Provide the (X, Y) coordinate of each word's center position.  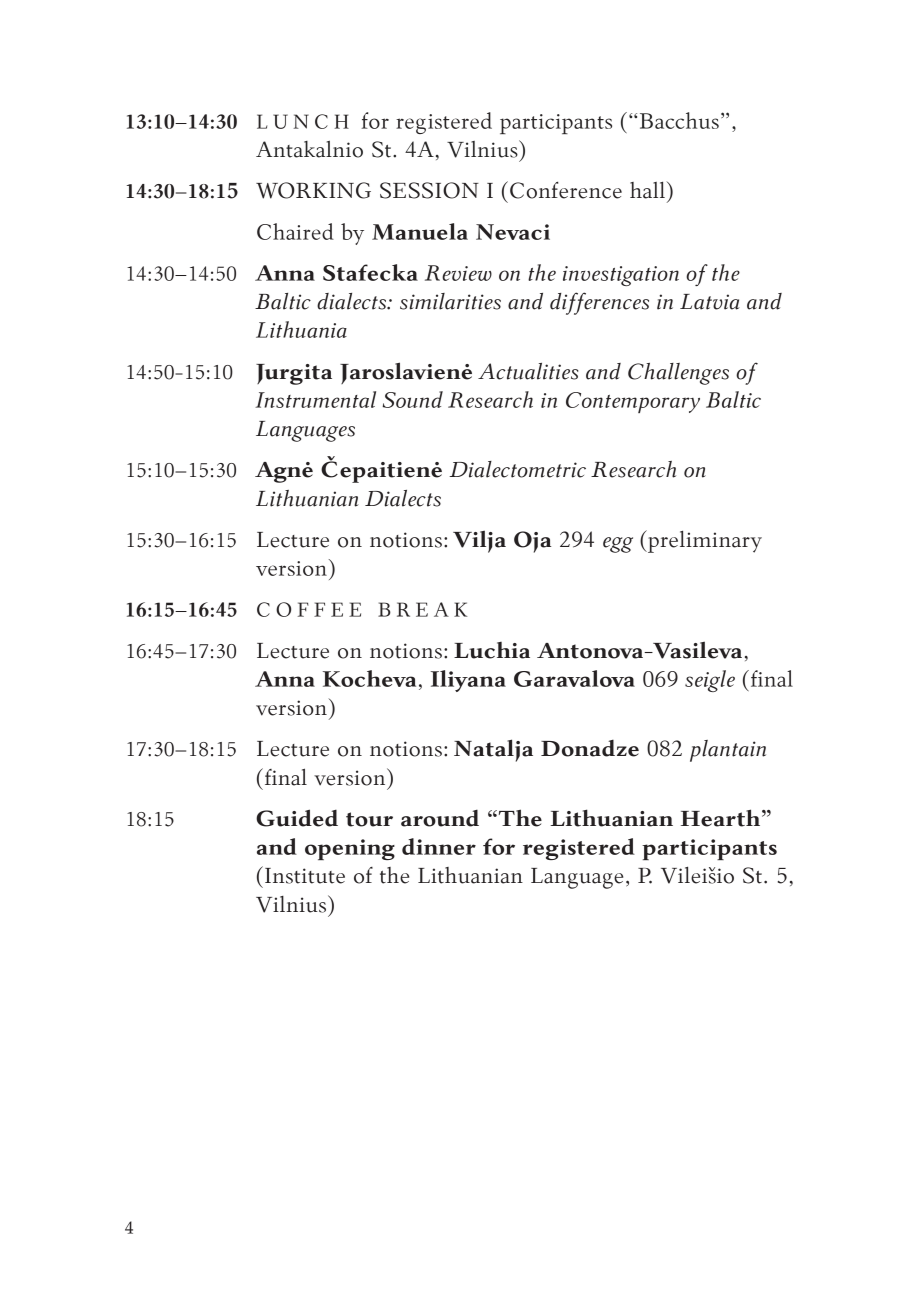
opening (350, 849)
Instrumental (315, 399)
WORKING (313, 190)
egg (618, 545)
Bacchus (679, 120)
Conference (566, 190)
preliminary (704, 541)
